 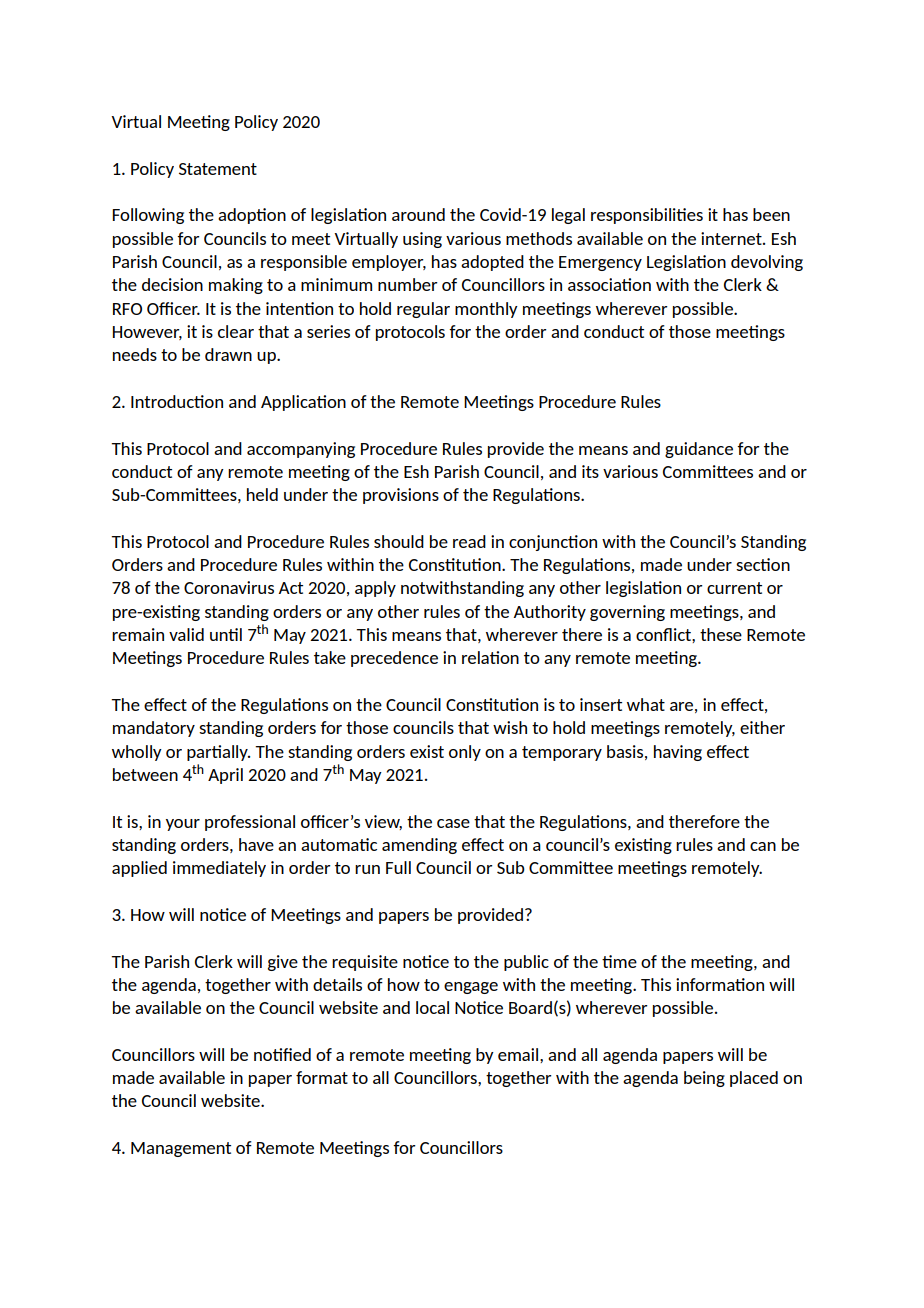 I want to click on around, so click(x=418, y=214).
